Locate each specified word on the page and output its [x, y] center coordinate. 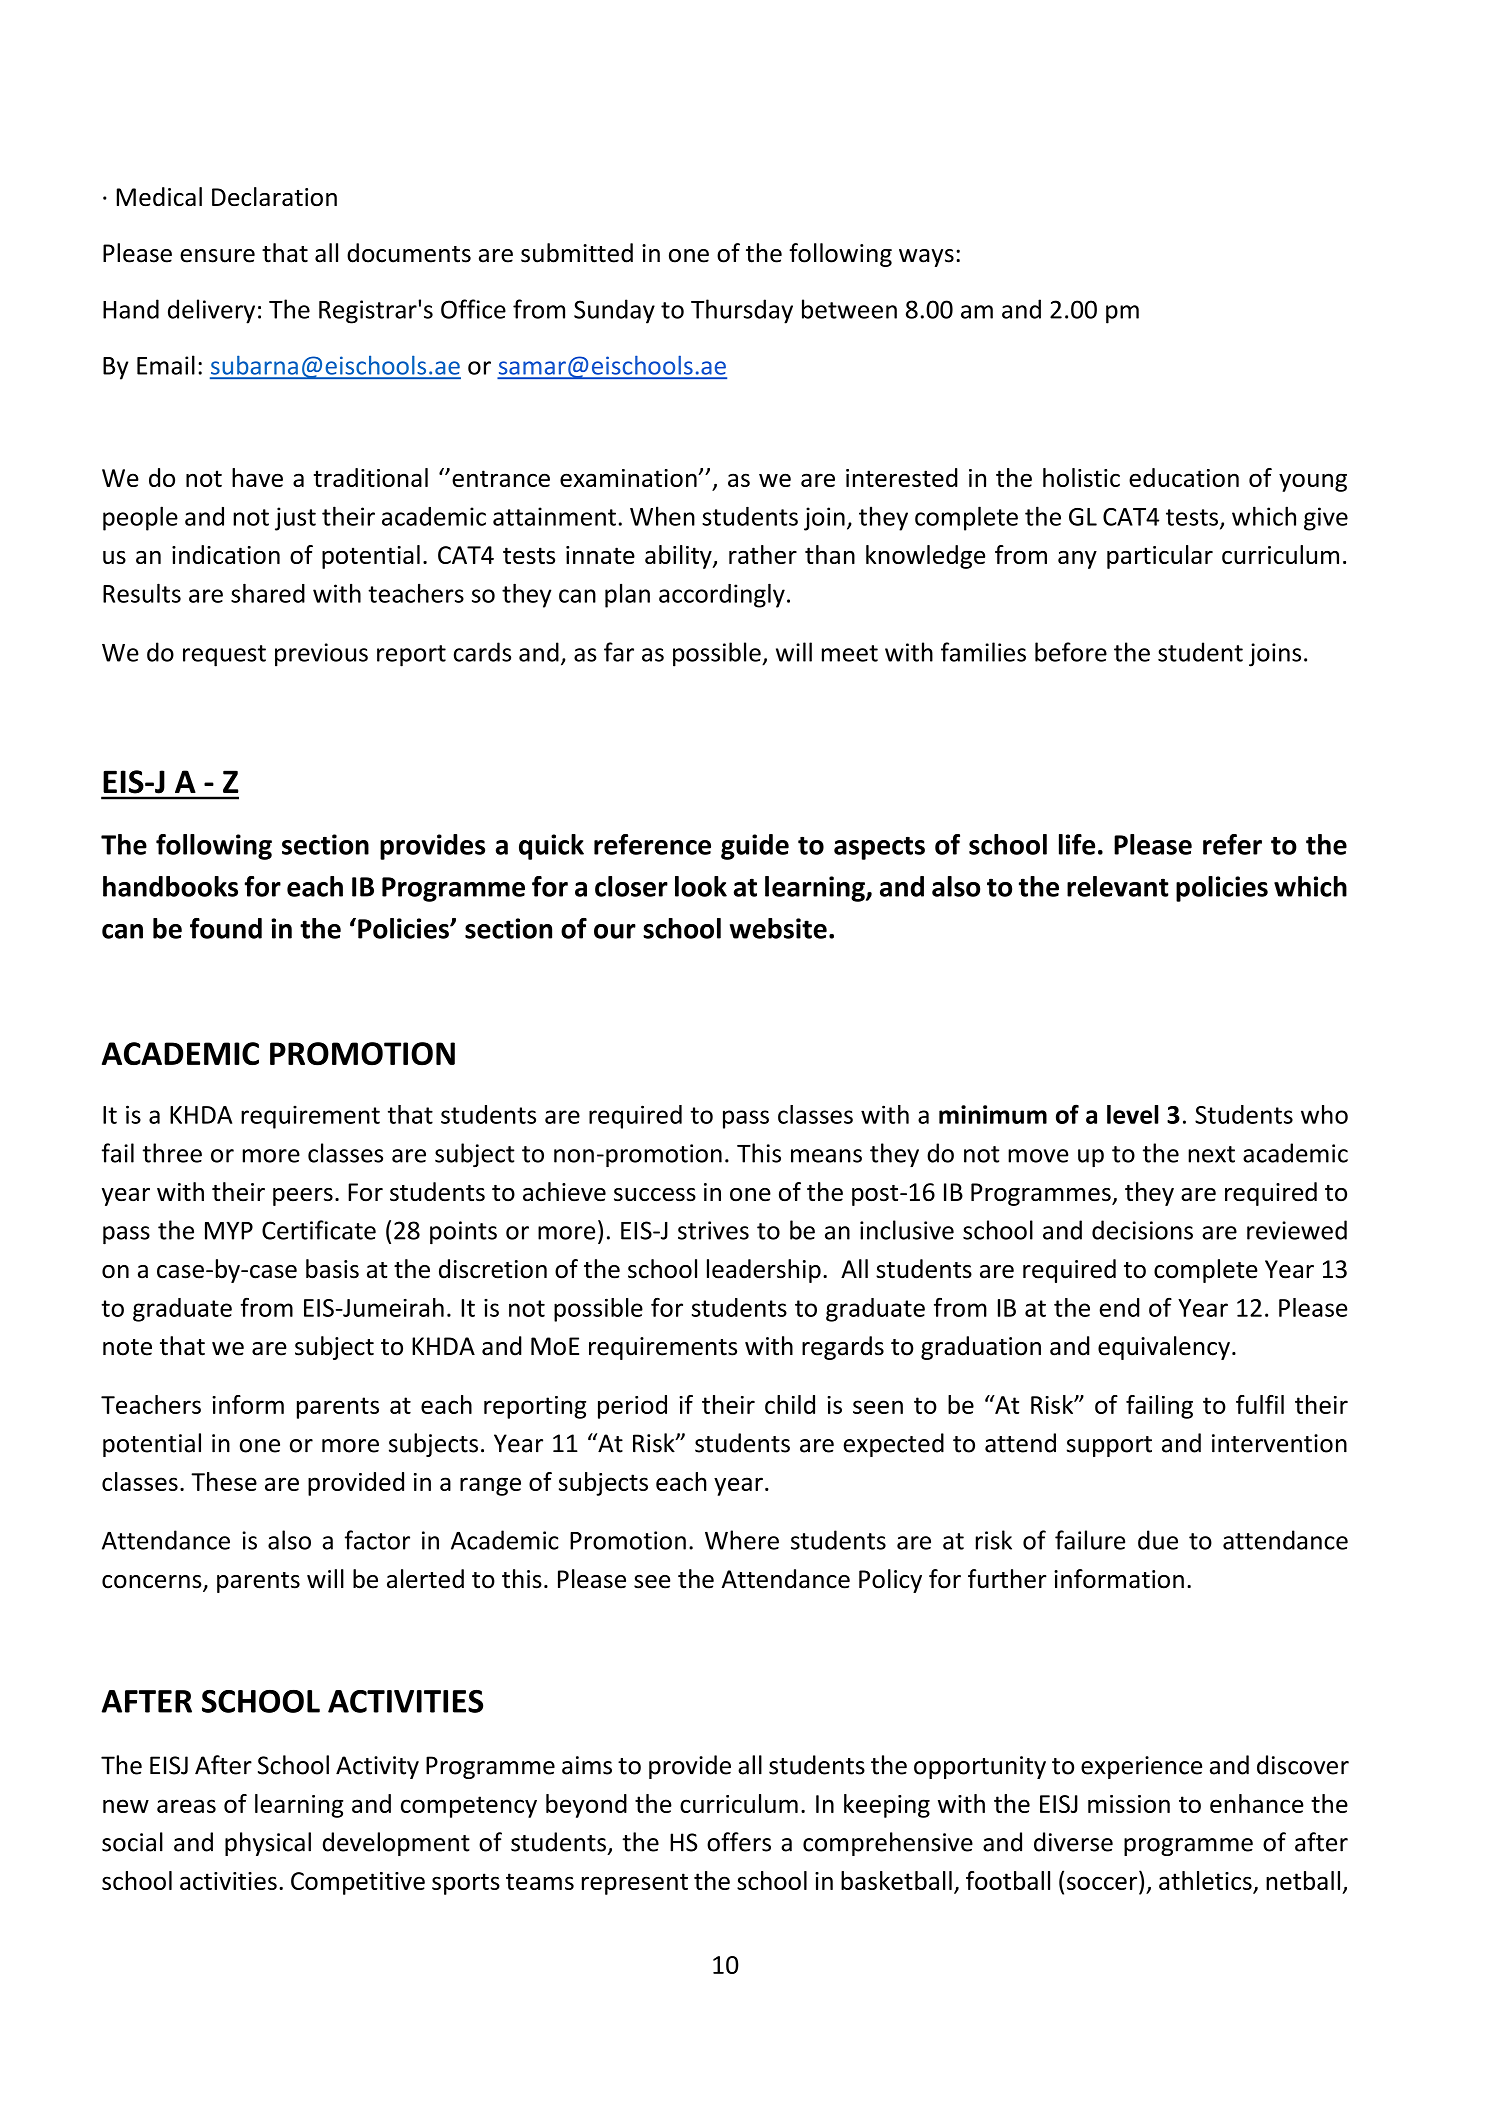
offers [739, 1842]
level [1132, 1114]
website [778, 928]
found [226, 928]
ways [926, 258]
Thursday [742, 311]
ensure [217, 256]
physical [268, 1844]
